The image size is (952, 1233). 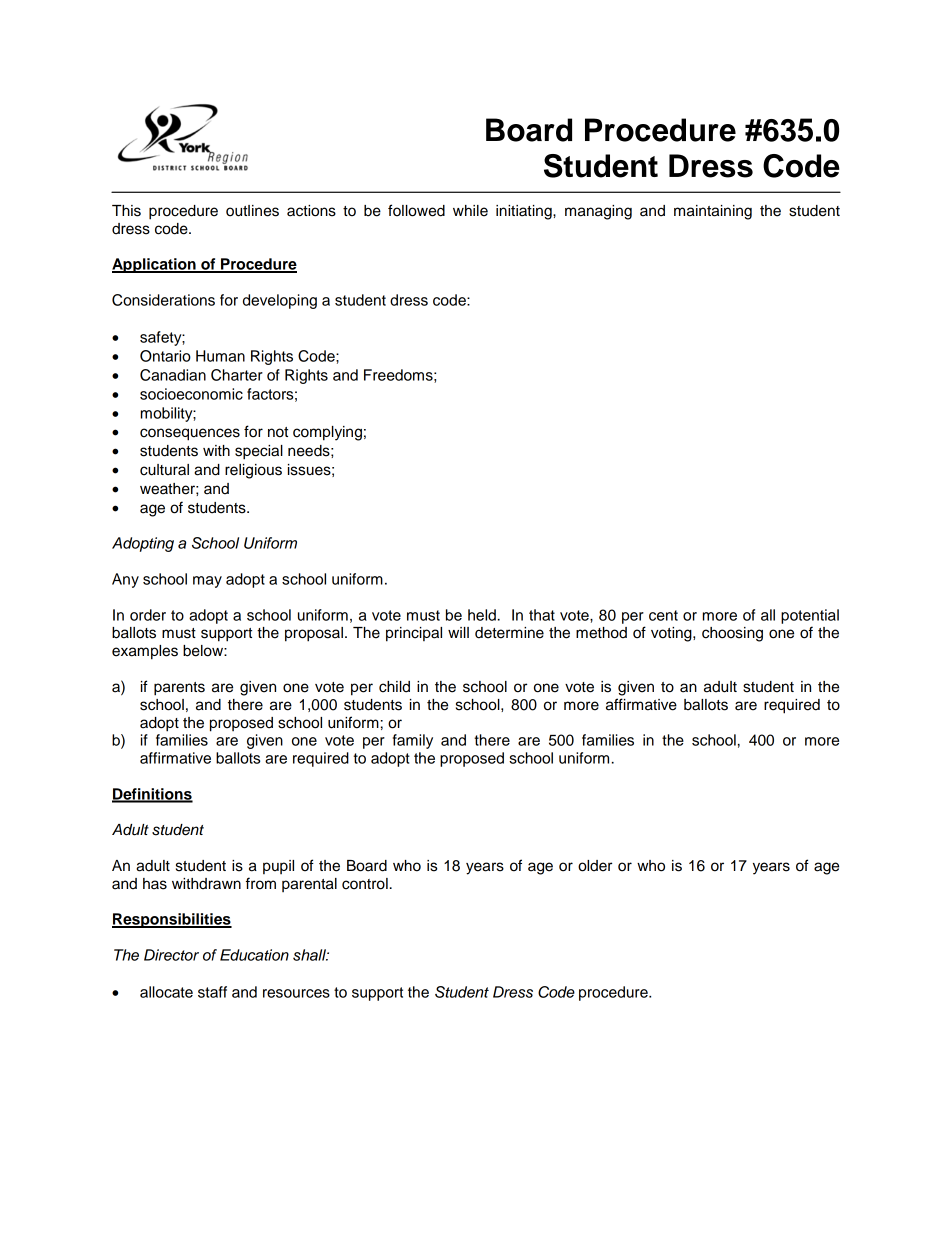 I want to click on parents, so click(x=179, y=689).
